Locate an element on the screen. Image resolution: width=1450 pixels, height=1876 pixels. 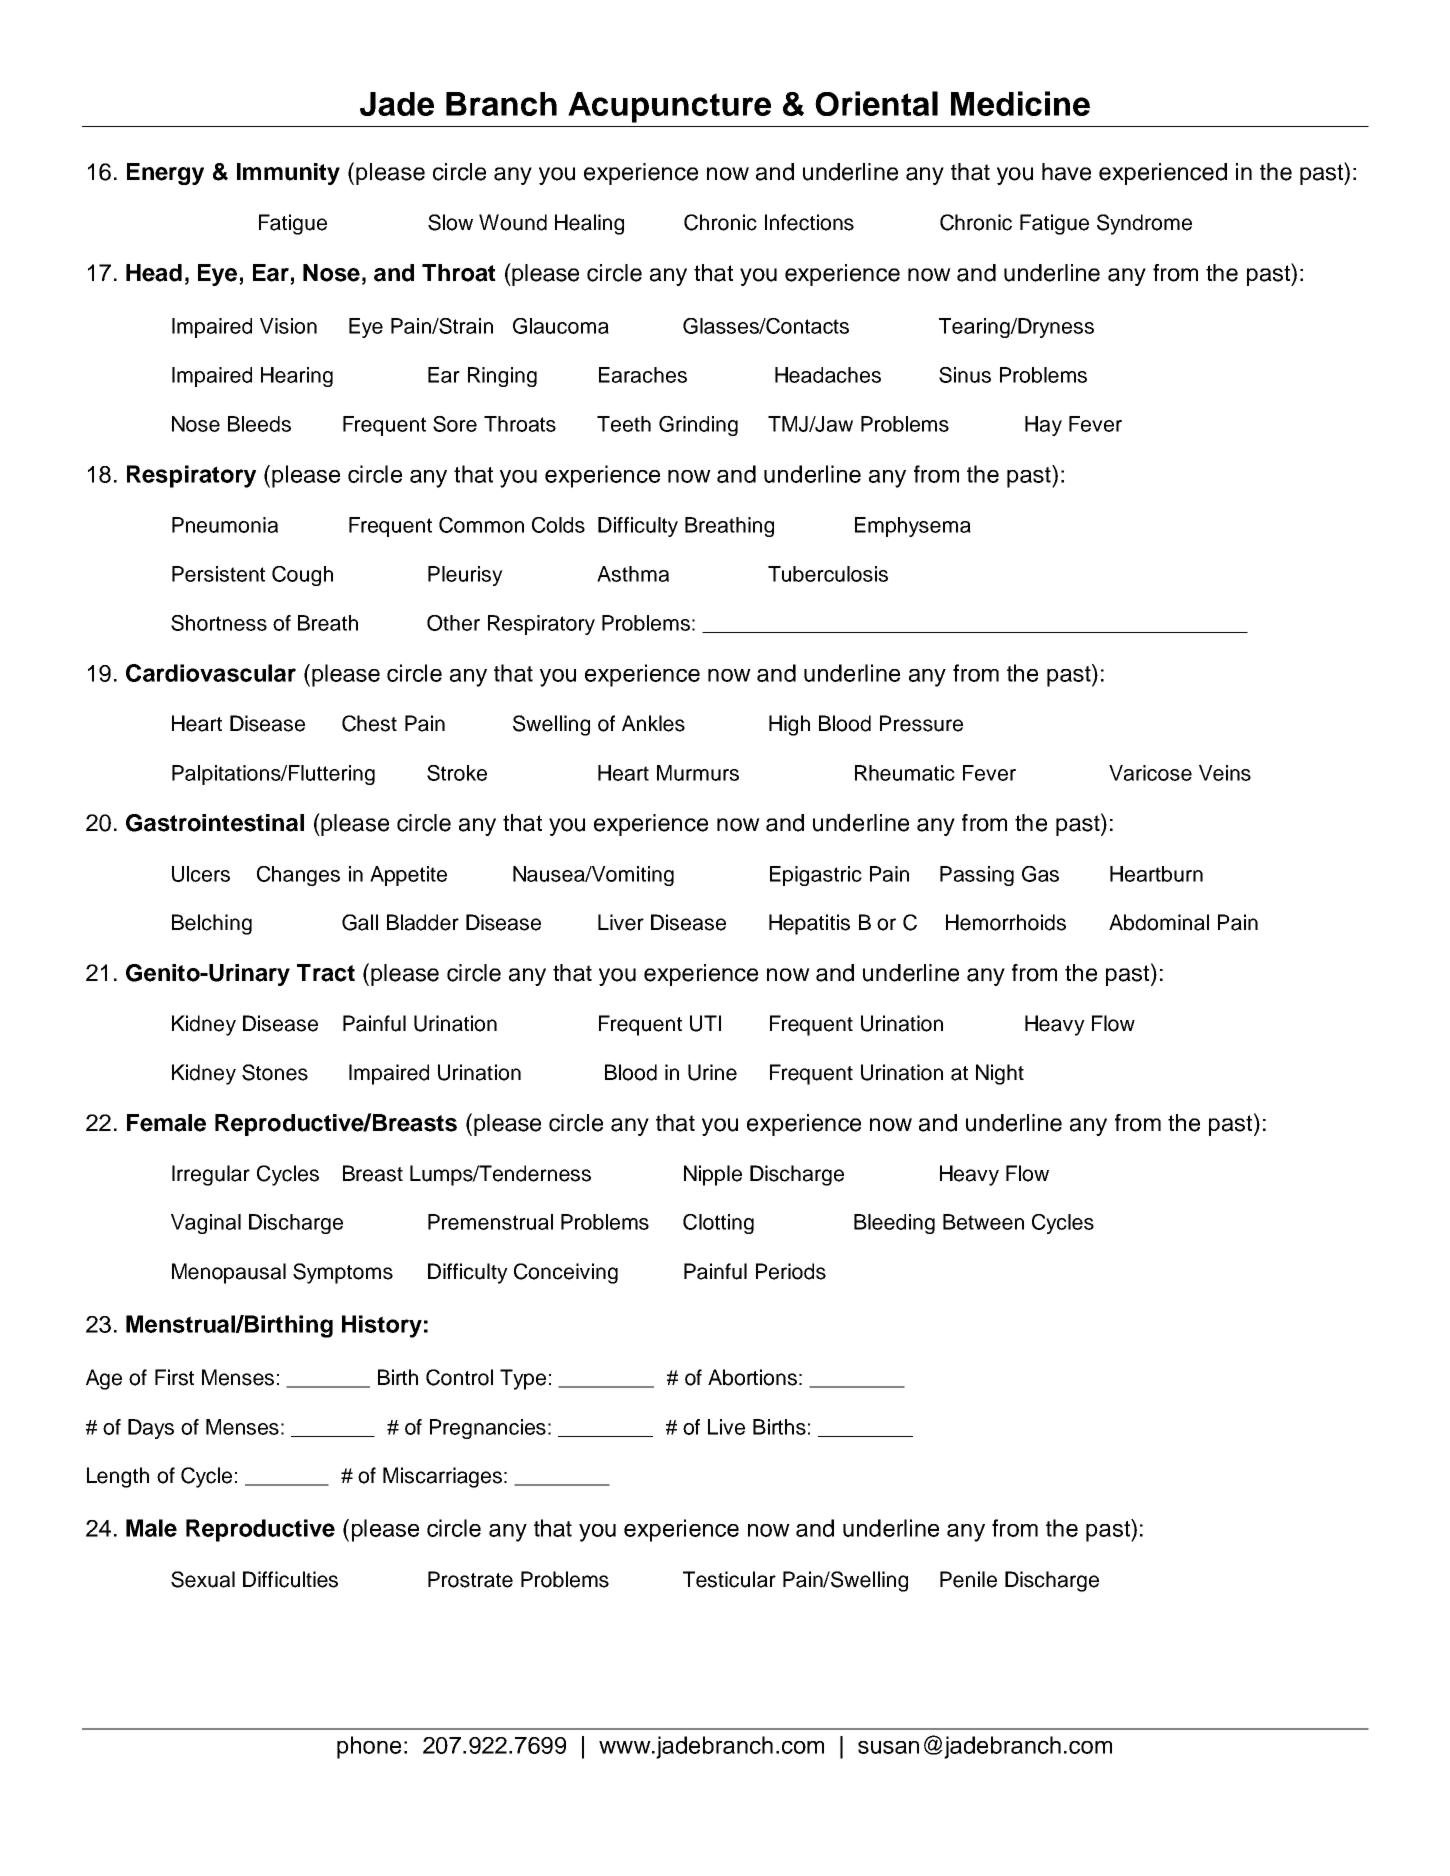
Penile is located at coordinates (968, 1579).
